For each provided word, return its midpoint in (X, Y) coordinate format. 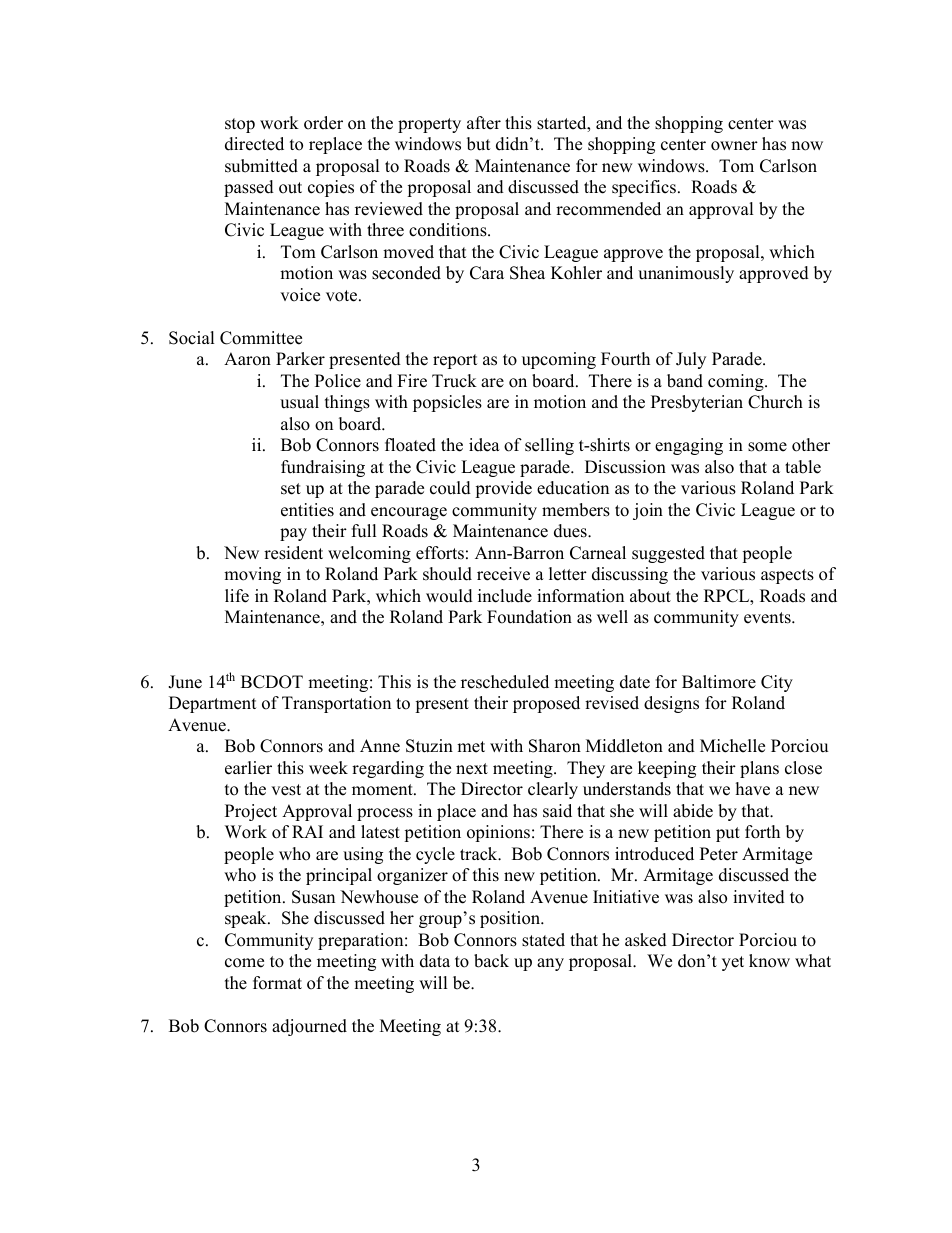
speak (247, 919)
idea (484, 445)
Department (213, 704)
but (479, 144)
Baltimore (719, 682)
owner (734, 146)
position (511, 919)
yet (733, 963)
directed (254, 144)
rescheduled (505, 682)
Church (775, 402)
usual (299, 402)
